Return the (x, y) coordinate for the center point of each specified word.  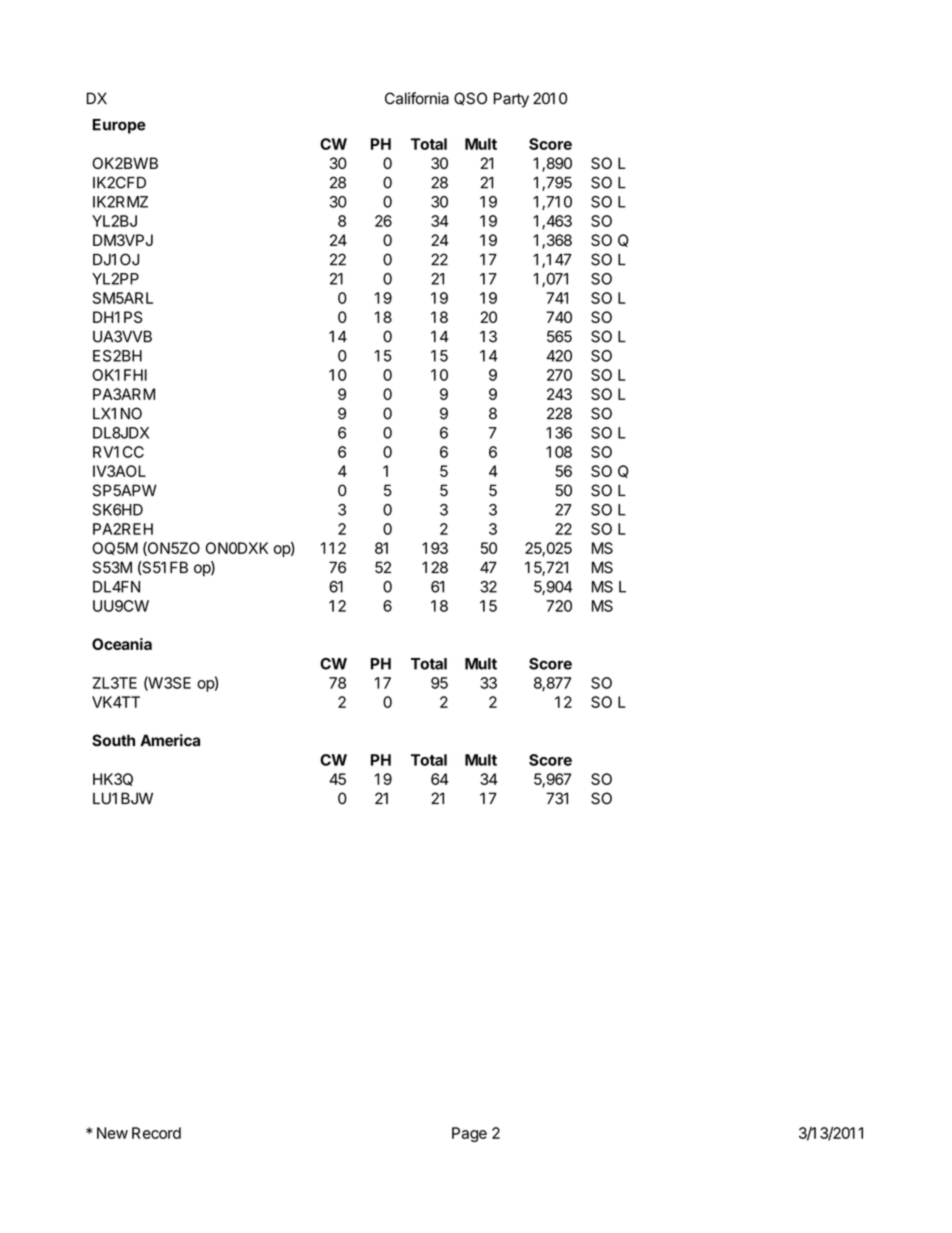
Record (156, 1133)
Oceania (122, 644)
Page (469, 1134)
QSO (470, 99)
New (112, 1133)
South (113, 740)
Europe (119, 126)
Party (511, 100)
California (417, 98)
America (170, 740)
